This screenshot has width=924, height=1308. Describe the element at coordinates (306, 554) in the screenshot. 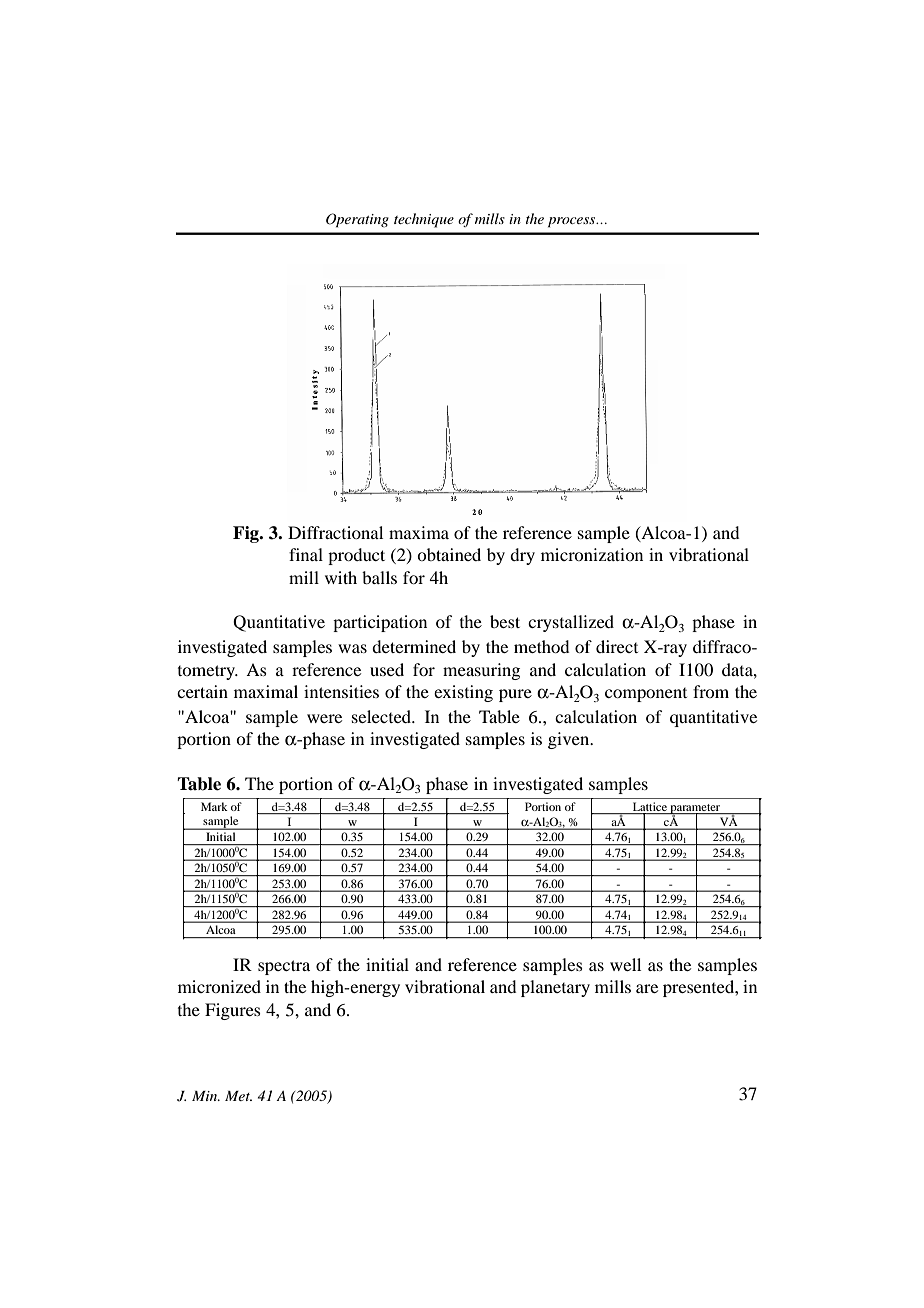

I see `final` at that location.
